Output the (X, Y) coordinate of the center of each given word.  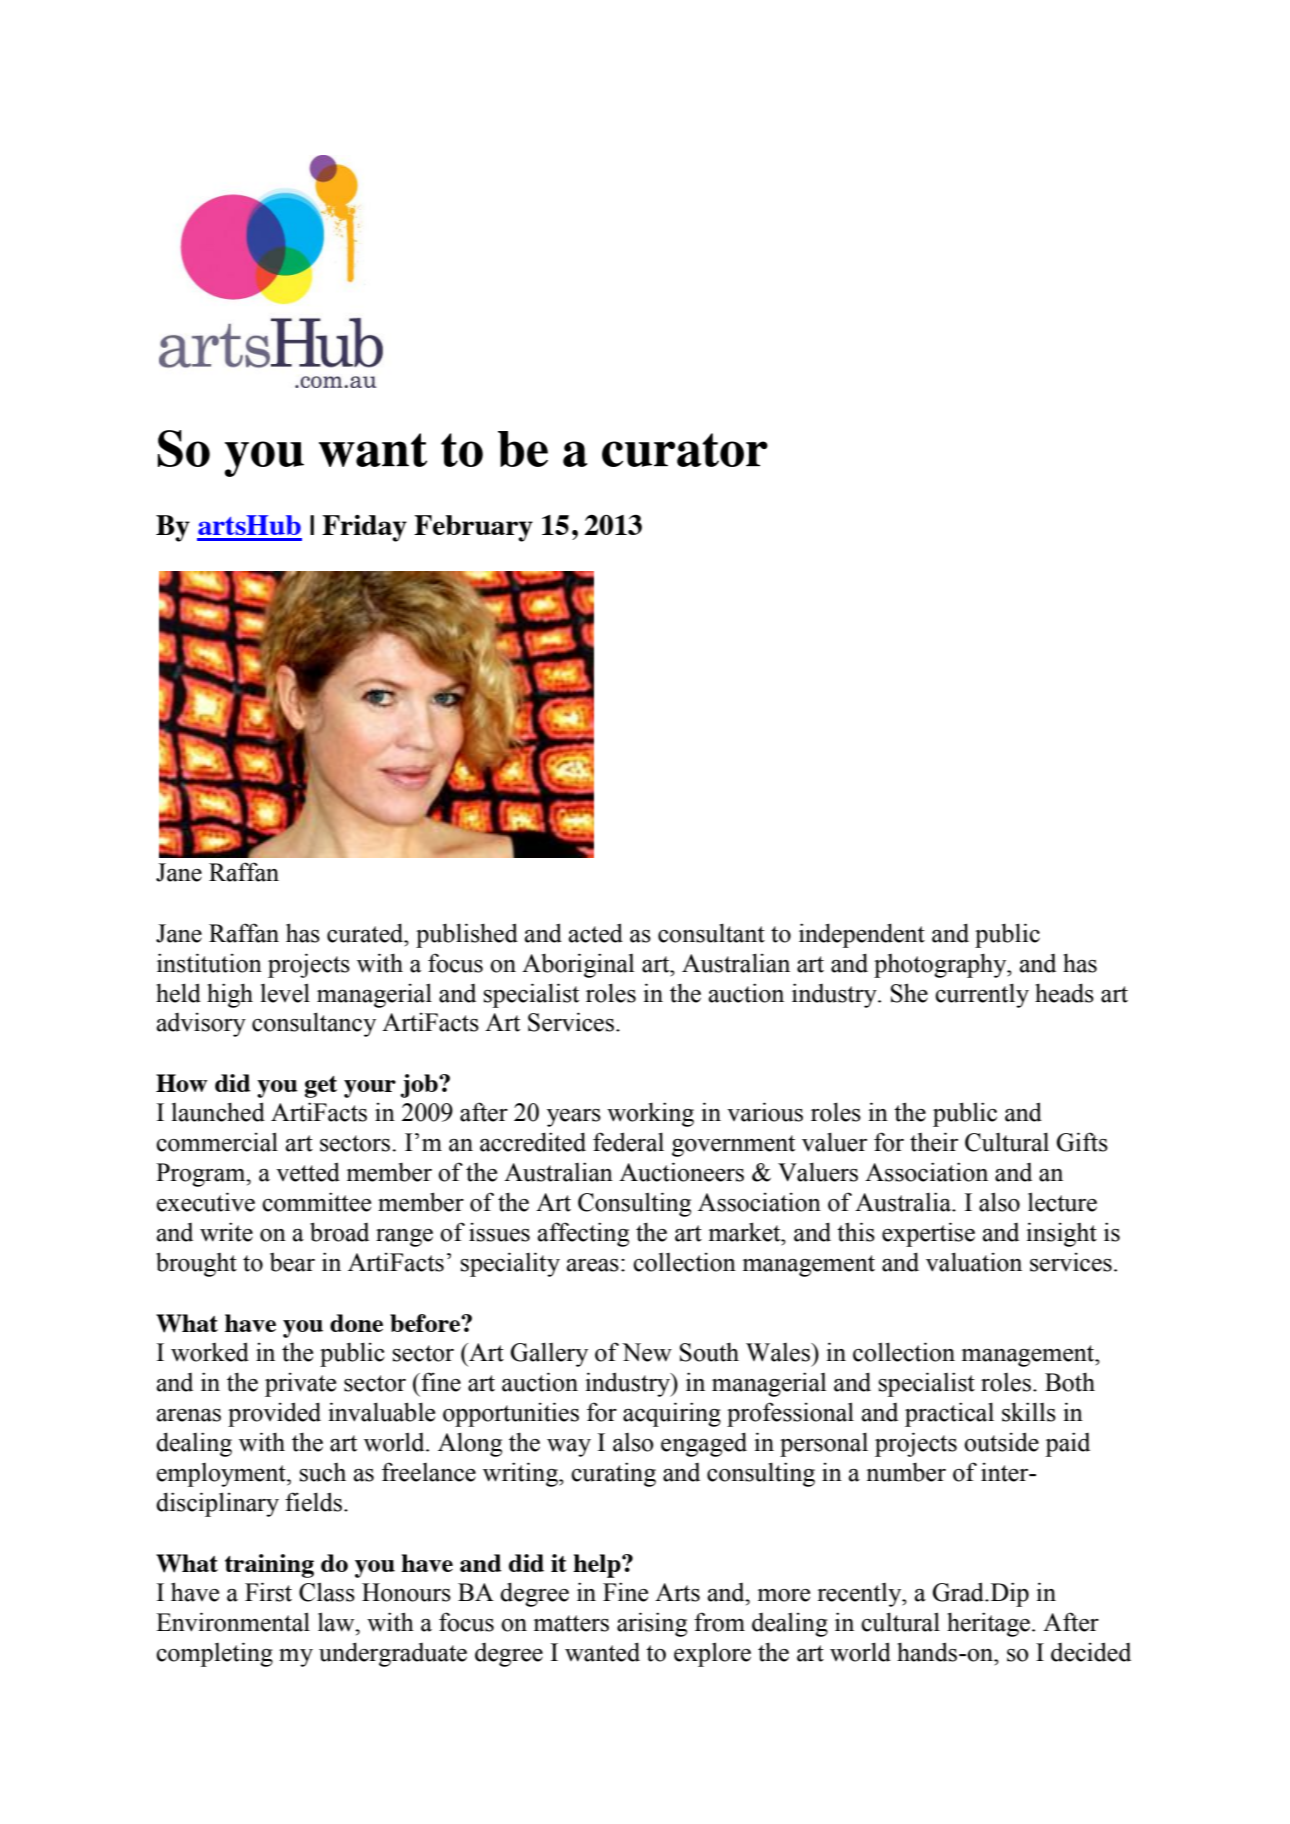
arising (652, 1624)
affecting (583, 1234)
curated (366, 933)
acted (596, 933)
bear (292, 1262)
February (473, 528)
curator (685, 450)
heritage (988, 1624)
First (268, 1592)
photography (941, 965)
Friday (364, 528)
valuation (974, 1262)
